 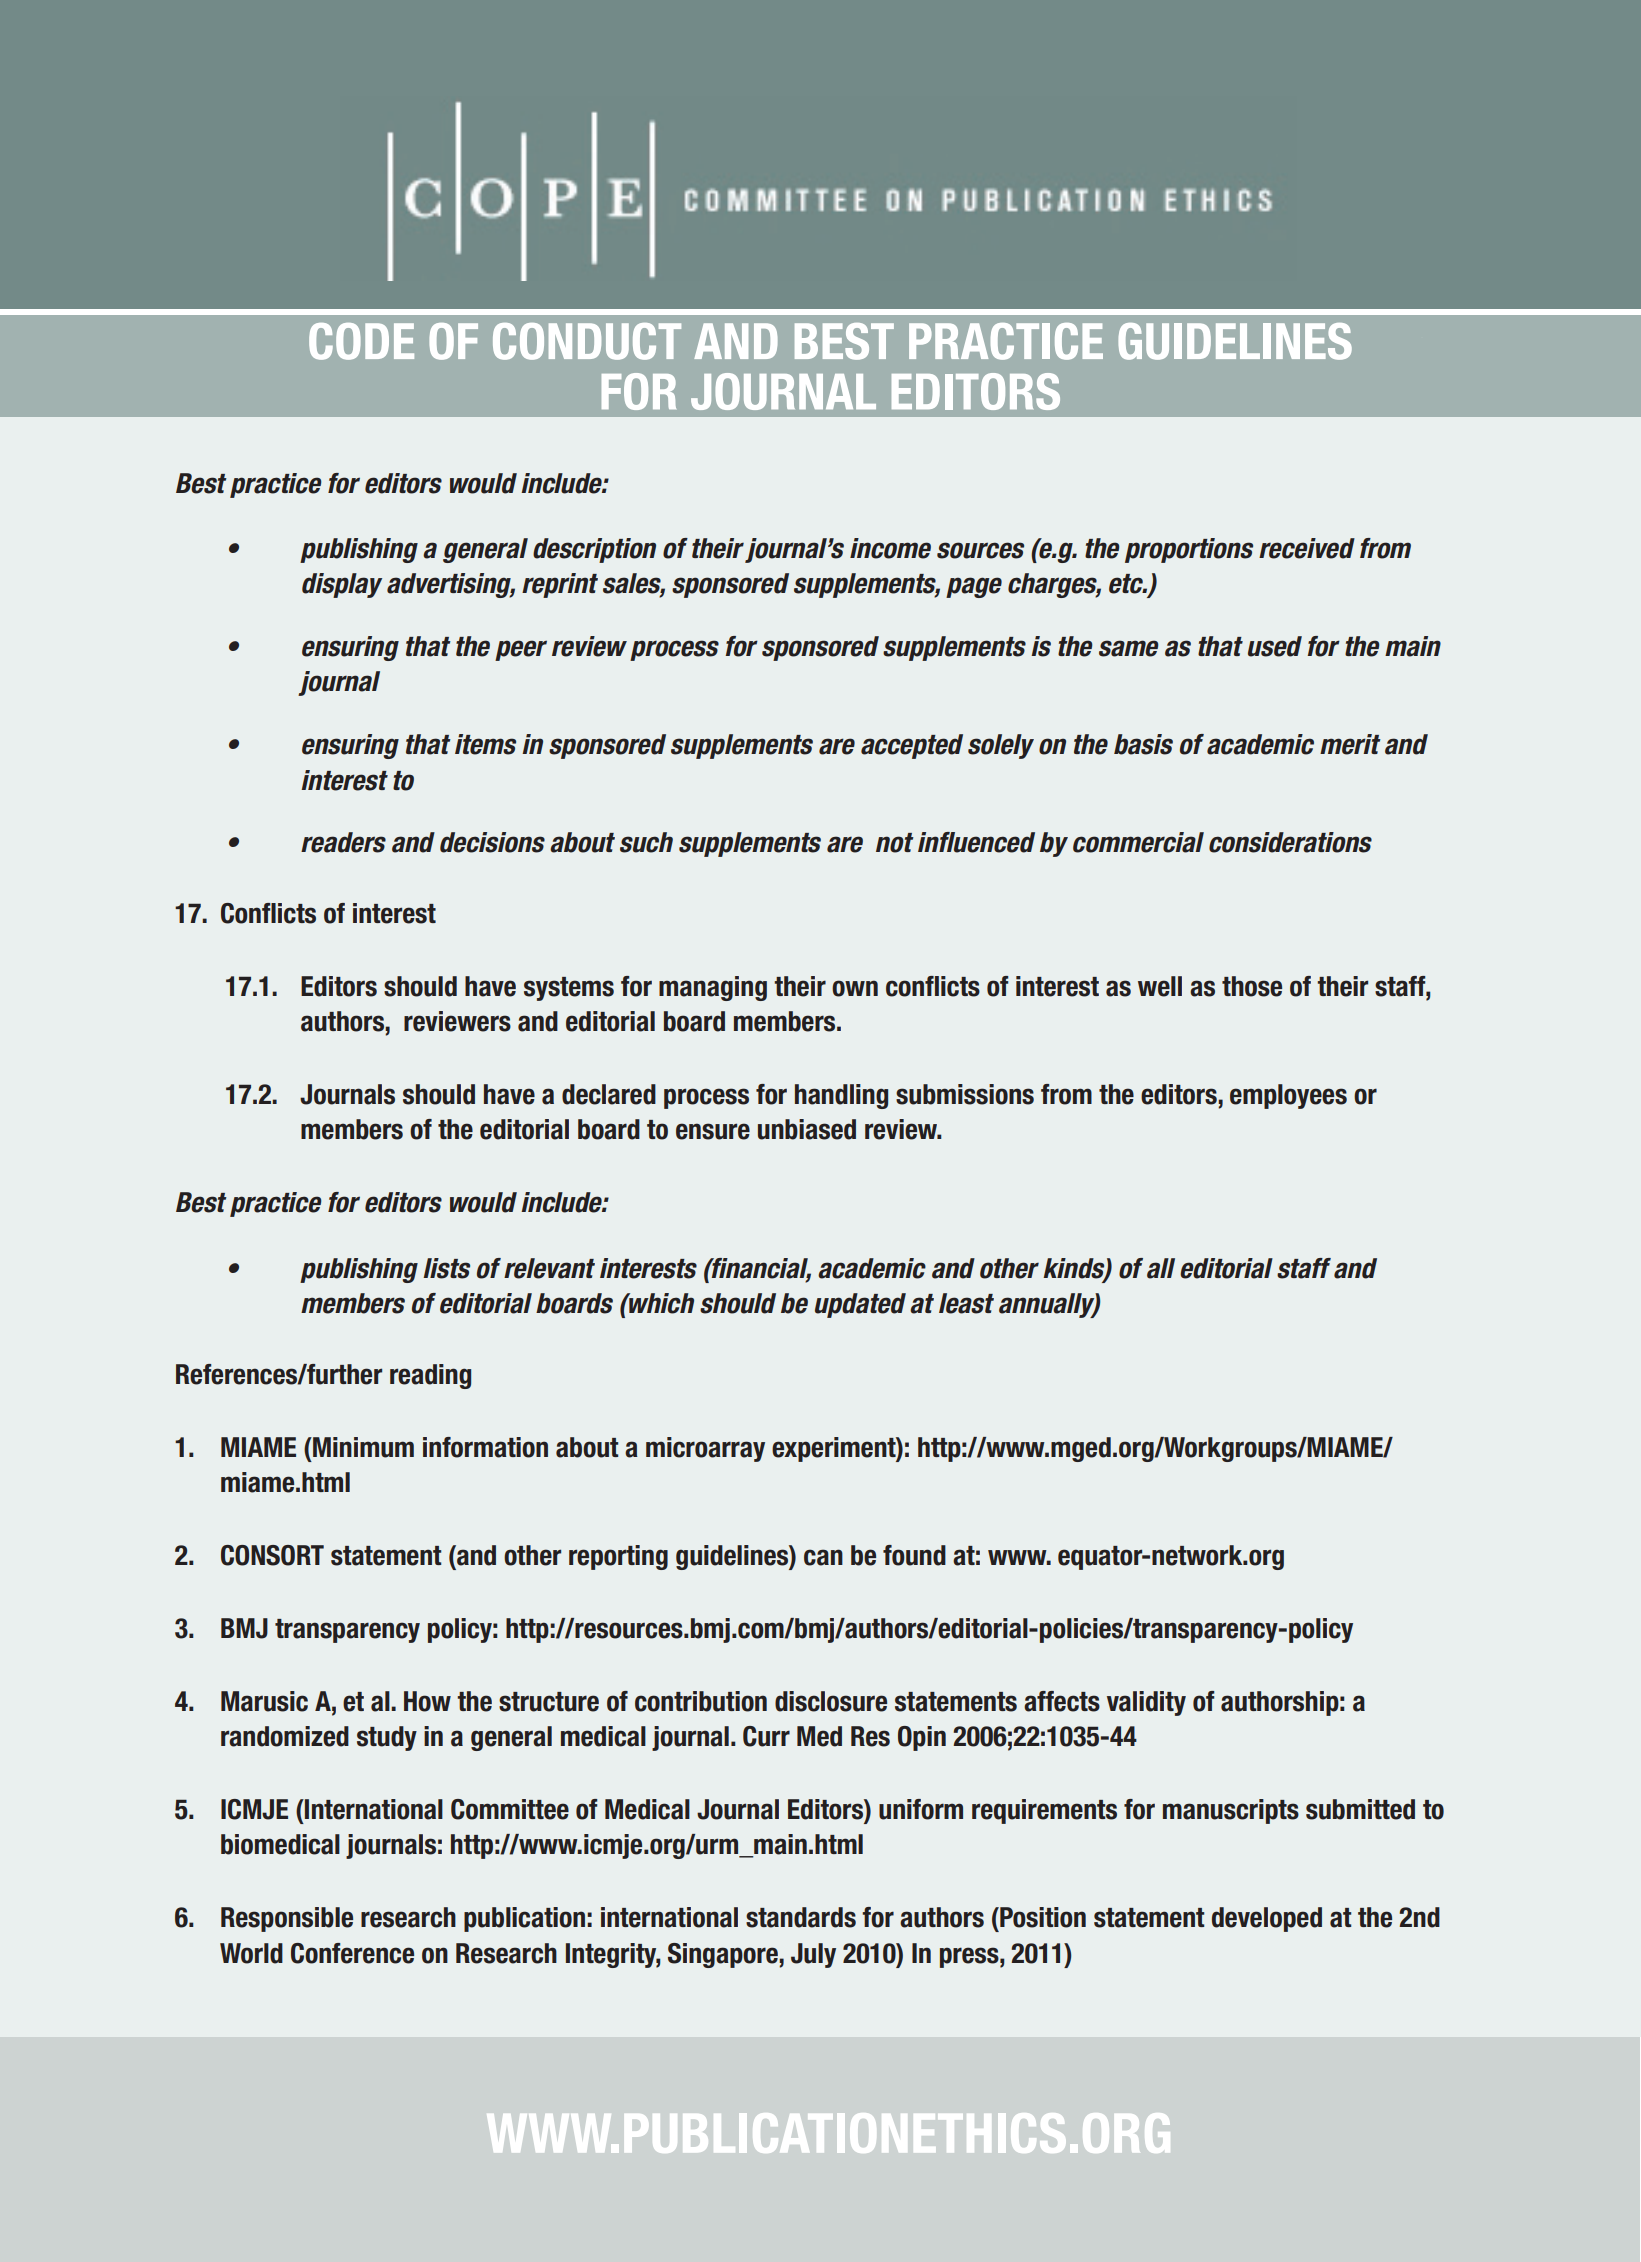 I want to click on unbiased, so click(x=807, y=1129).
